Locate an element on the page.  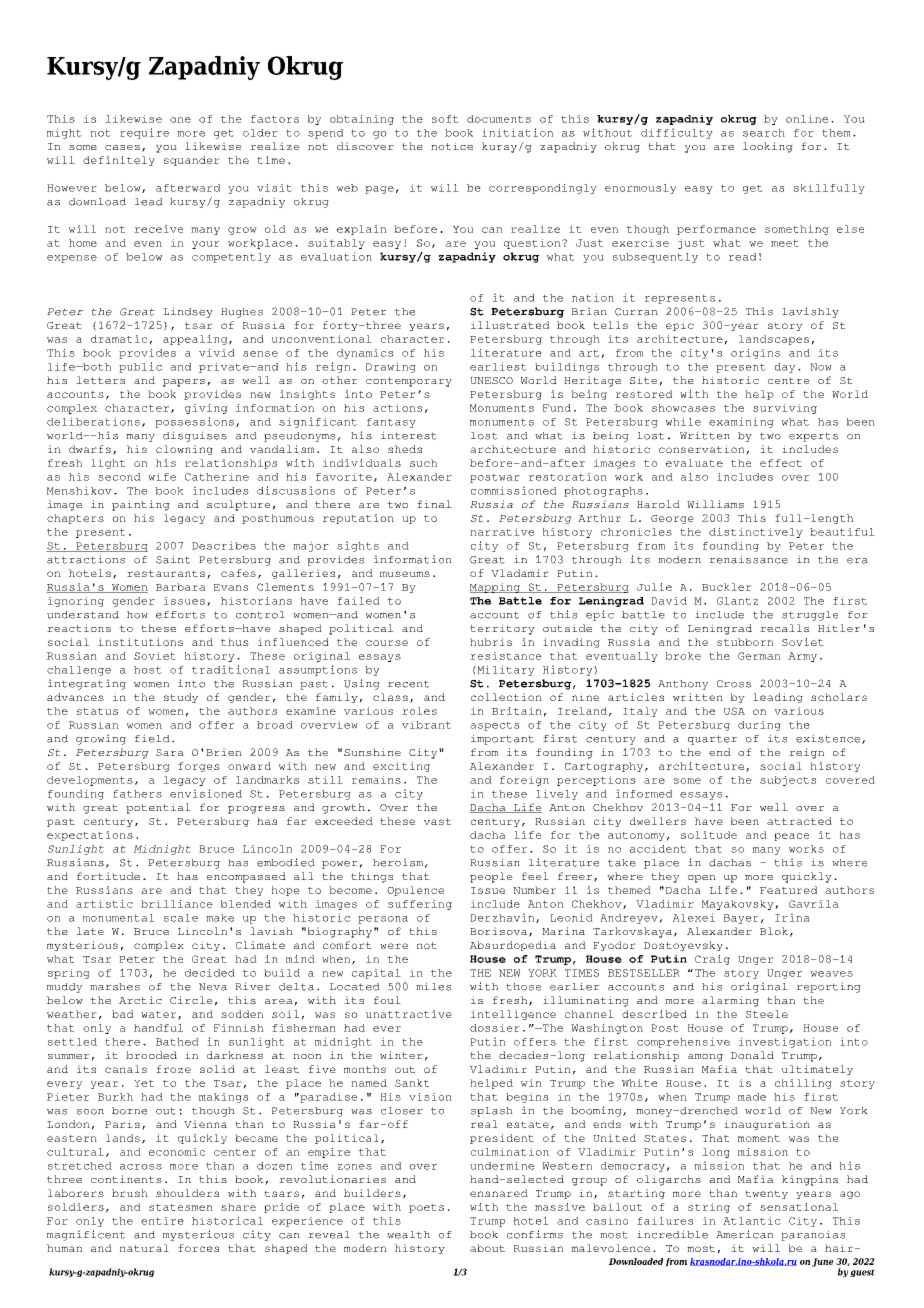
American is located at coordinates (744, 1234).
